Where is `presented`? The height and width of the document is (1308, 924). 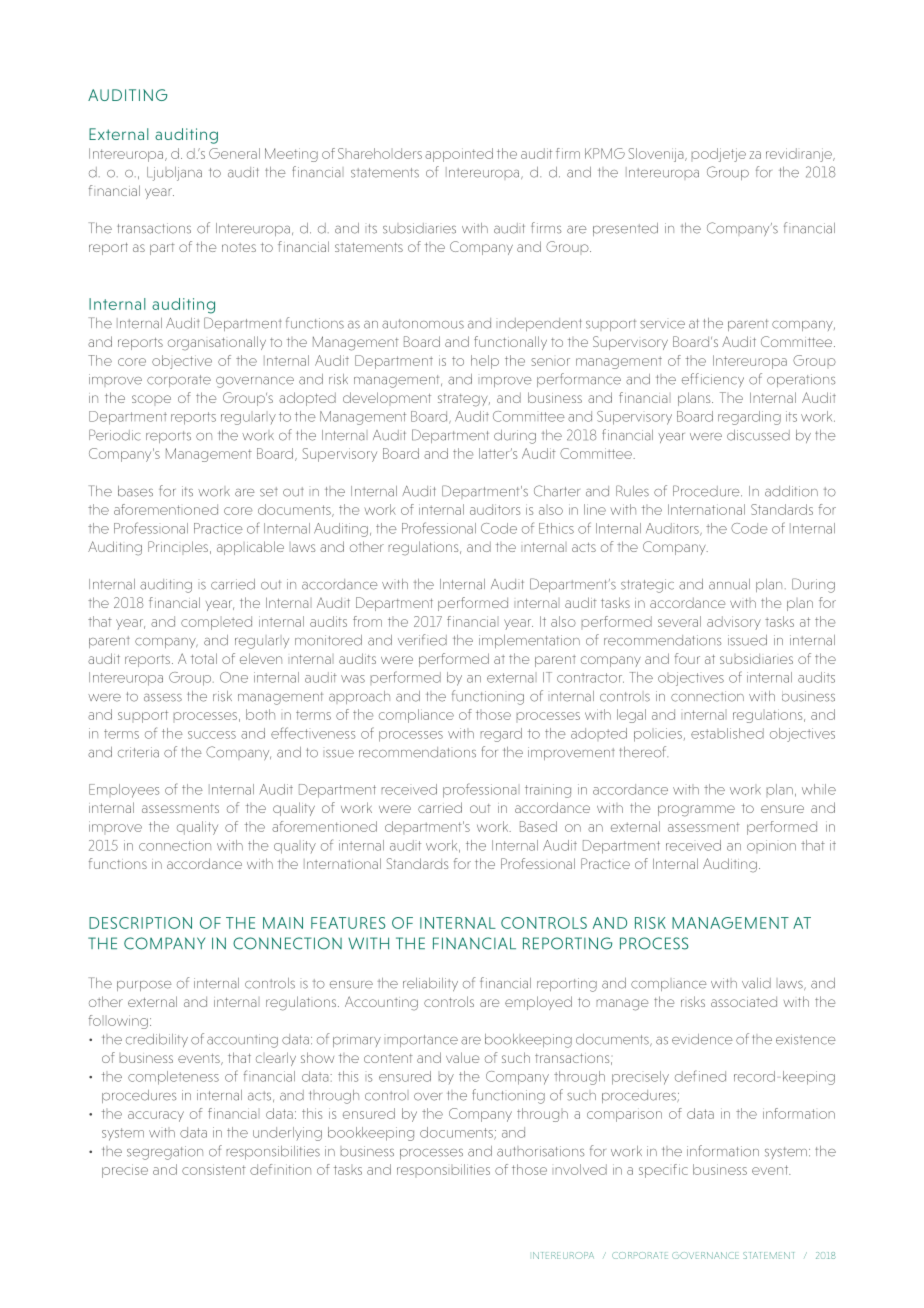 presented is located at coordinates (625, 229).
